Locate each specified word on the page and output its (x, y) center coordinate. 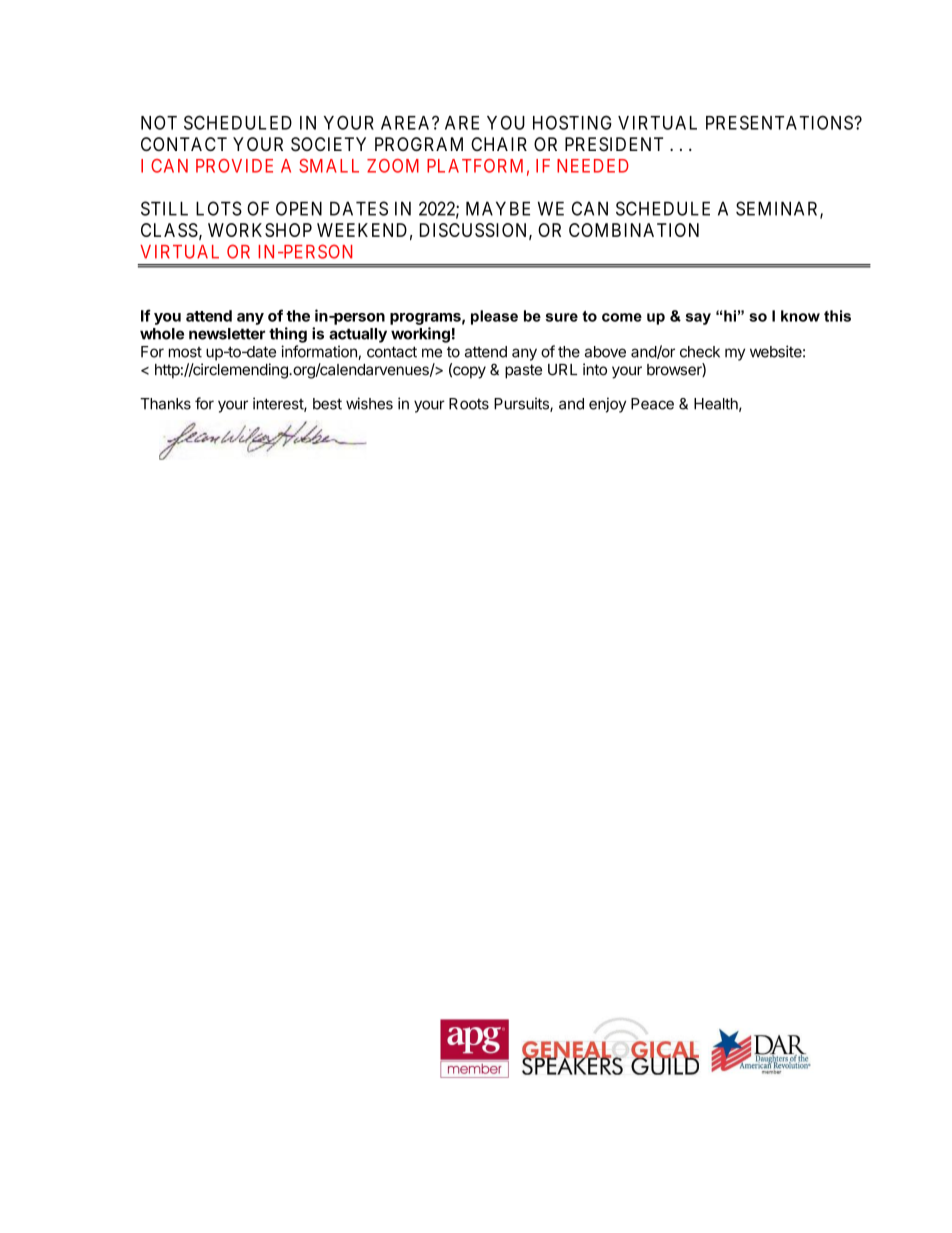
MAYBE (498, 208)
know (800, 316)
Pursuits (522, 404)
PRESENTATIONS (780, 122)
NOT (159, 122)
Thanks (165, 404)
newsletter (227, 334)
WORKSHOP (260, 230)
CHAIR (499, 144)
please (494, 317)
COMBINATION (634, 230)
